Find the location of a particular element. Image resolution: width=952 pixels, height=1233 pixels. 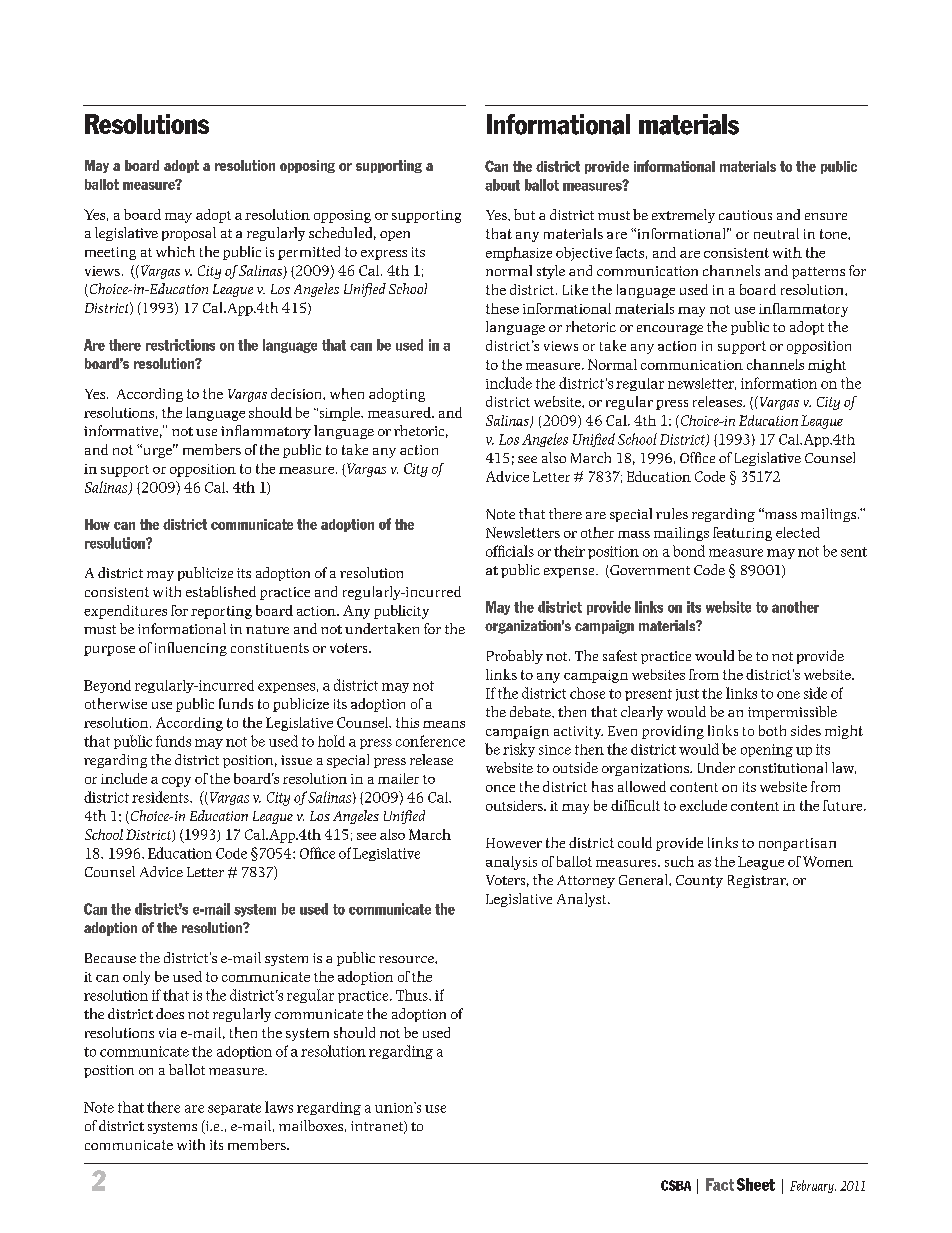

officials is located at coordinates (510, 551).
